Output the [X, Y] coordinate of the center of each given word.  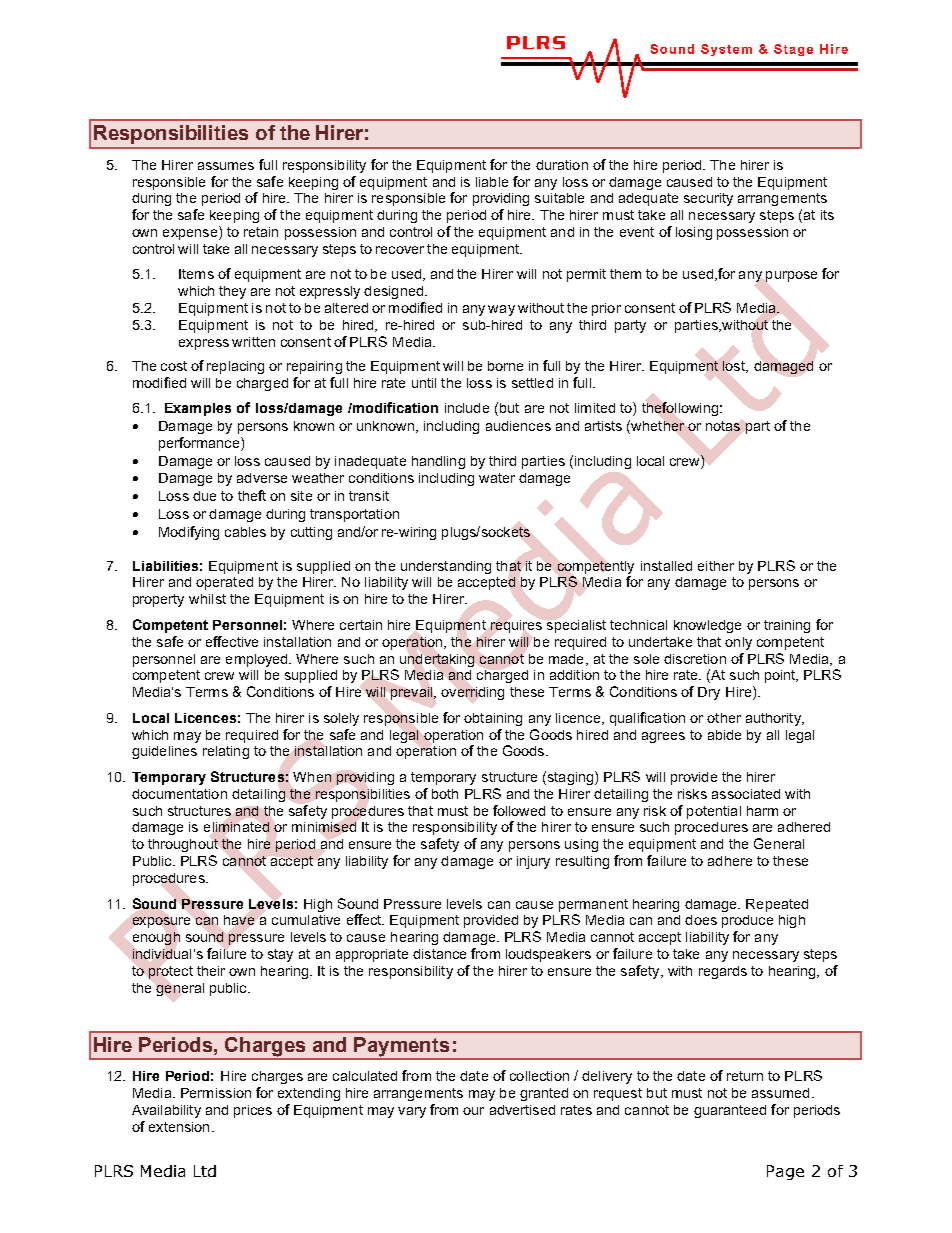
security [708, 199]
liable [492, 182]
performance [200, 444]
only [738, 643]
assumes [226, 166]
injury [533, 862]
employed [258, 660]
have [239, 920]
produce [747, 921]
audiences [518, 426]
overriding [472, 693]
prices [253, 1111]
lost [735, 367]
